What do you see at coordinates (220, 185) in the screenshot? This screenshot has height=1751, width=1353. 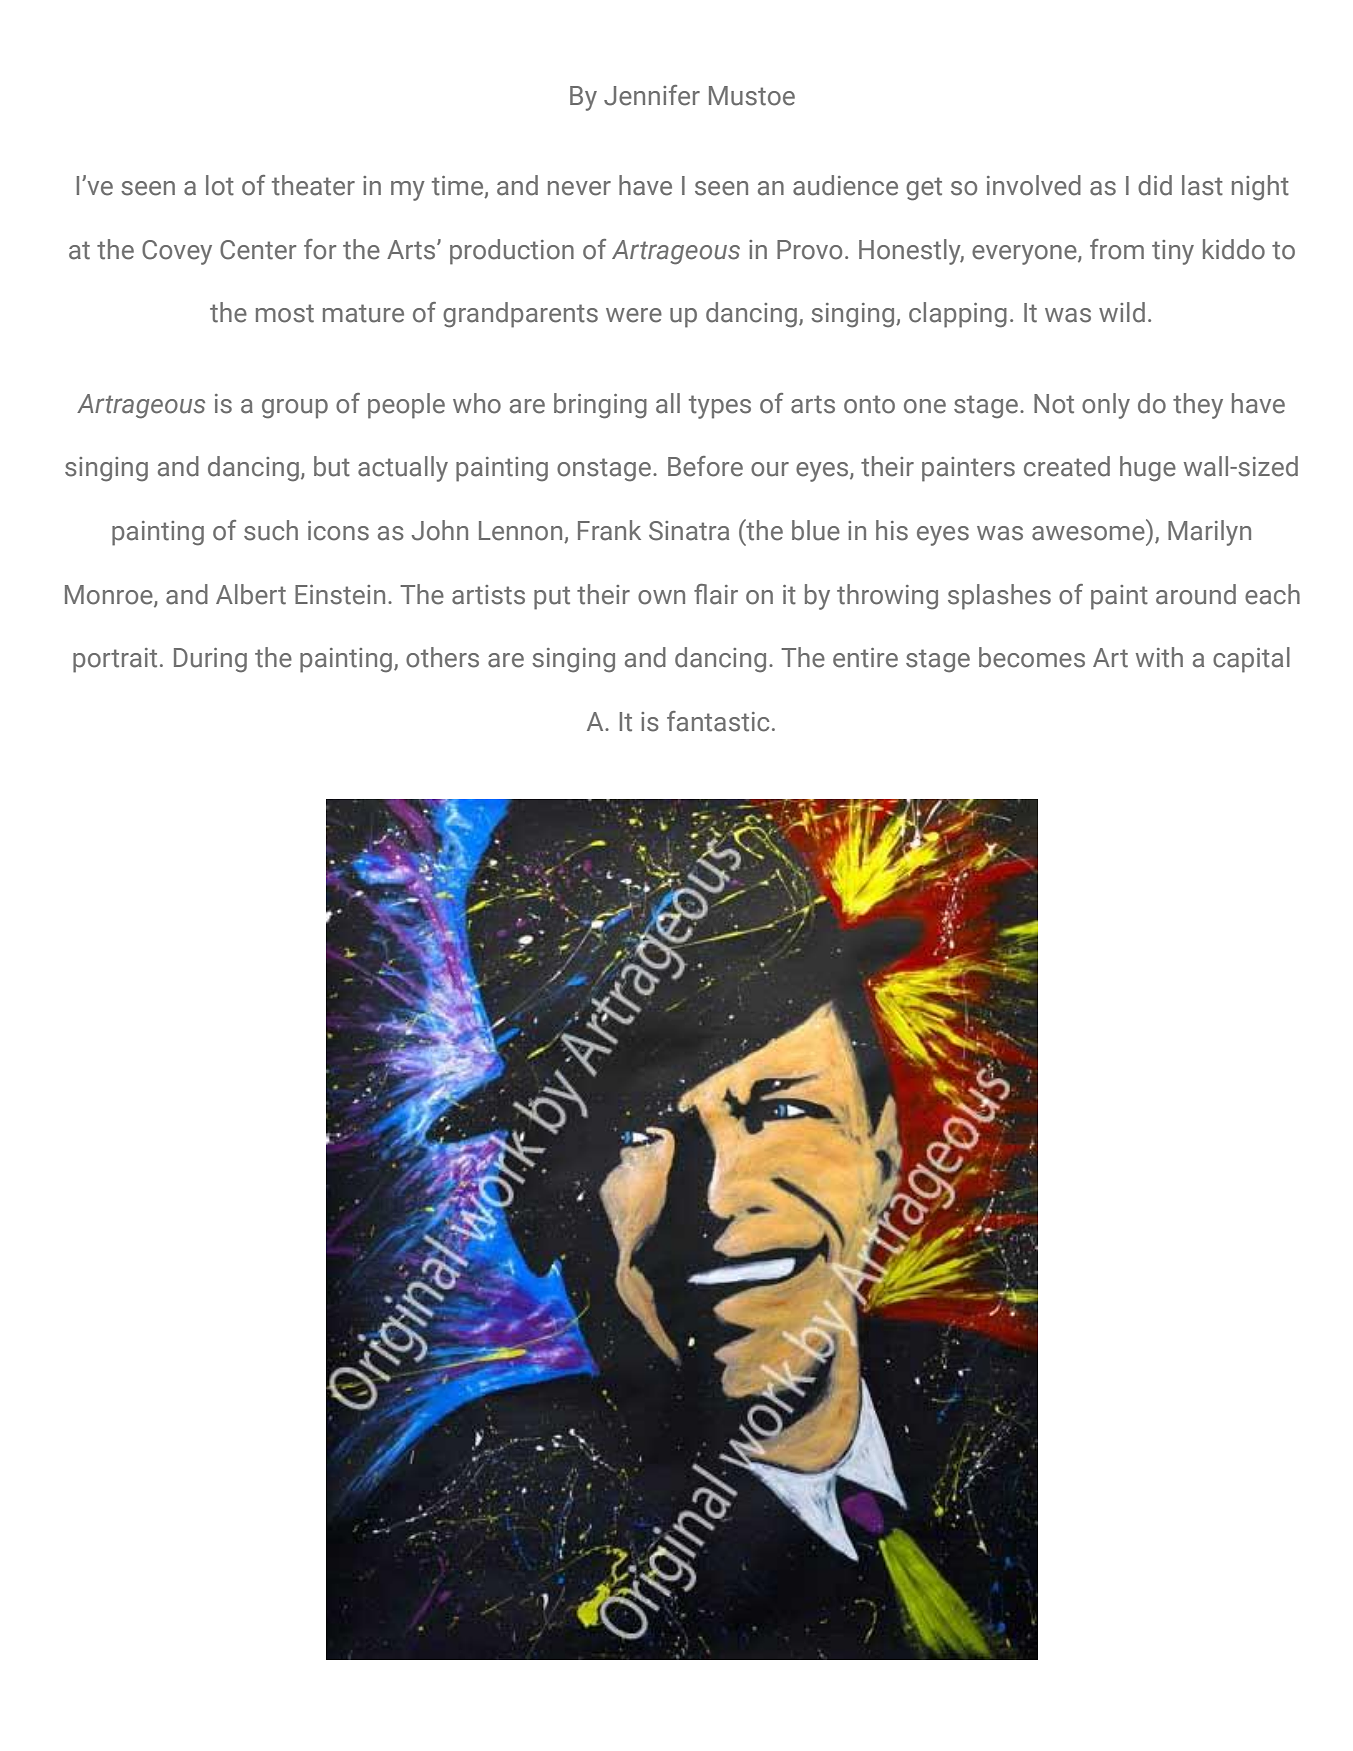 I see `lot` at bounding box center [220, 185].
